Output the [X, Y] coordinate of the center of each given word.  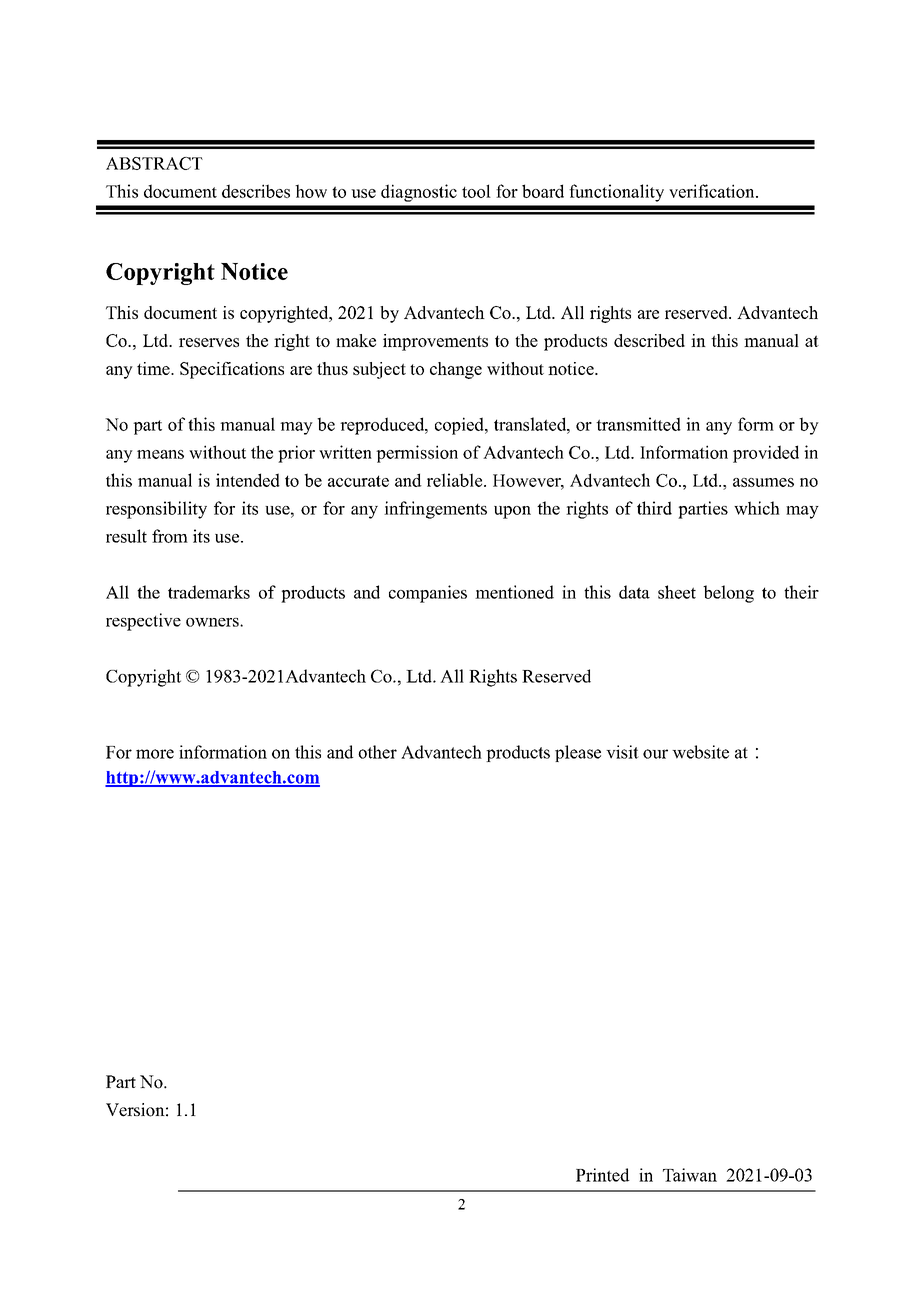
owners [213, 622]
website [700, 752]
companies [428, 594]
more [155, 754]
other [377, 752]
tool [476, 191]
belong [728, 594]
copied [460, 426]
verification [713, 191]
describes [256, 191]
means [160, 454]
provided [766, 454]
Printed [602, 1175]
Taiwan [690, 1175]
